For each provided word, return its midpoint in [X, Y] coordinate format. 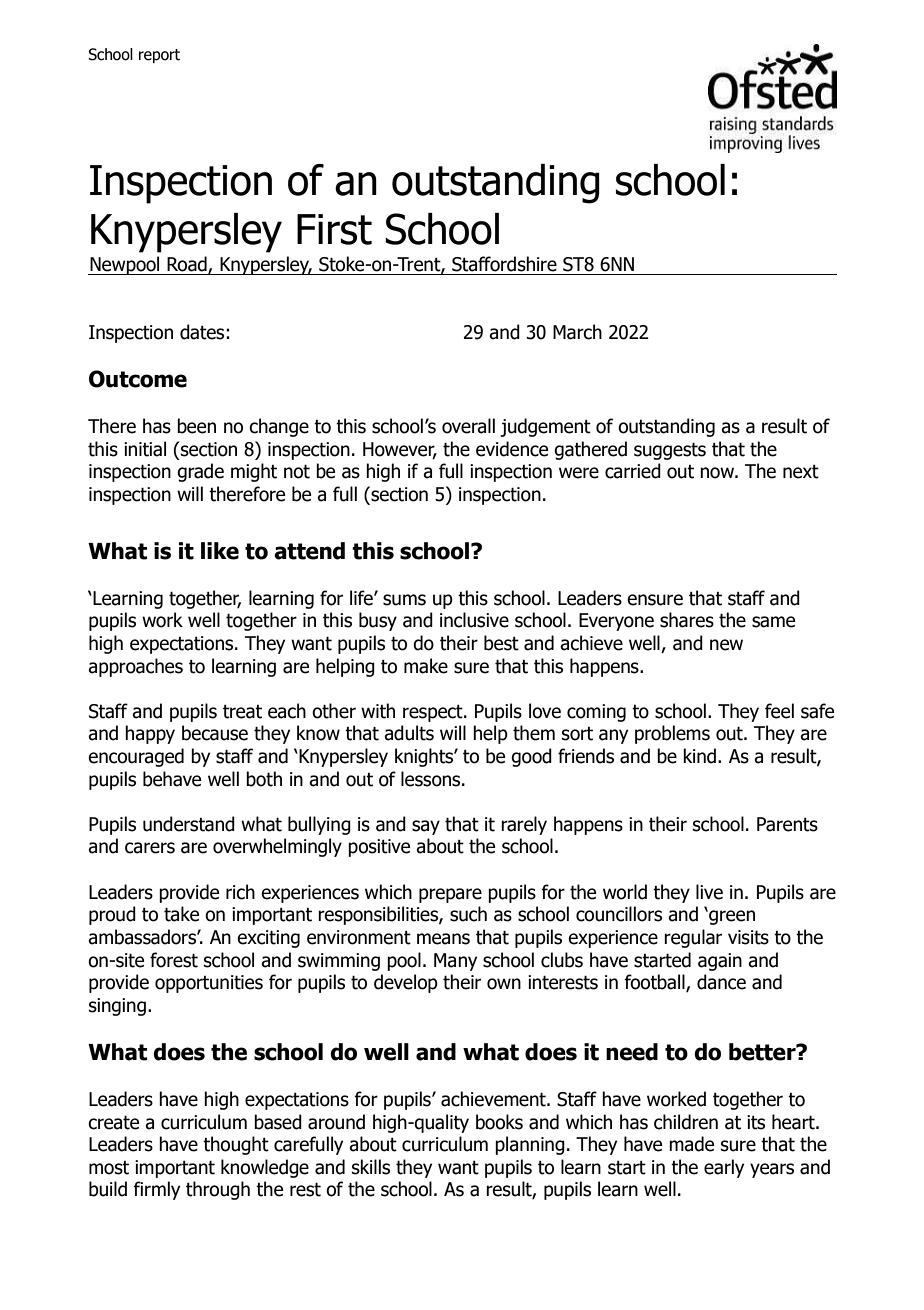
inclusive [474, 620]
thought [236, 1145]
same [773, 622]
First [334, 229]
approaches [135, 667]
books [499, 1122]
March [577, 332]
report [159, 56]
